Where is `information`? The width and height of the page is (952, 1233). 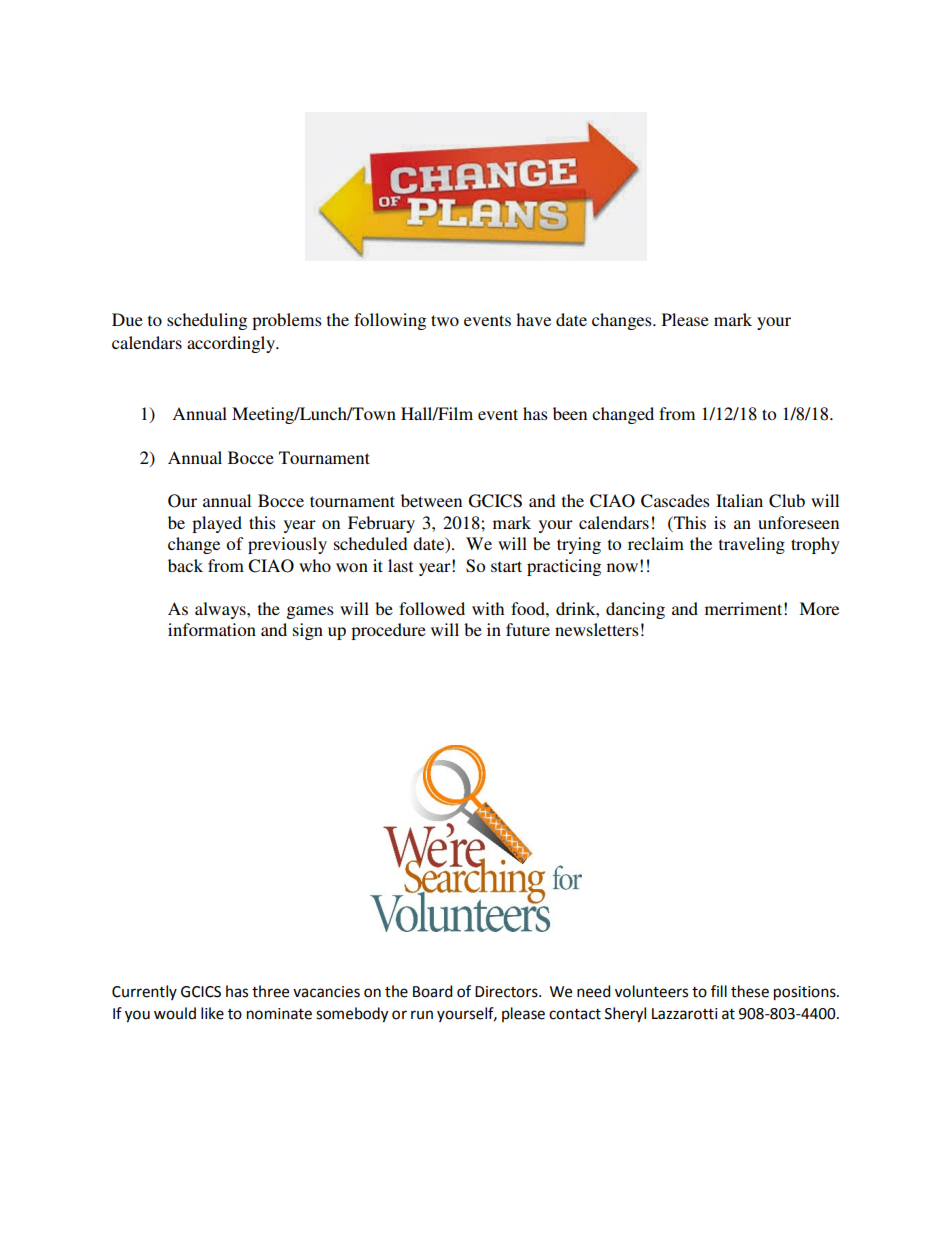
information is located at coordinates (212, 629).
